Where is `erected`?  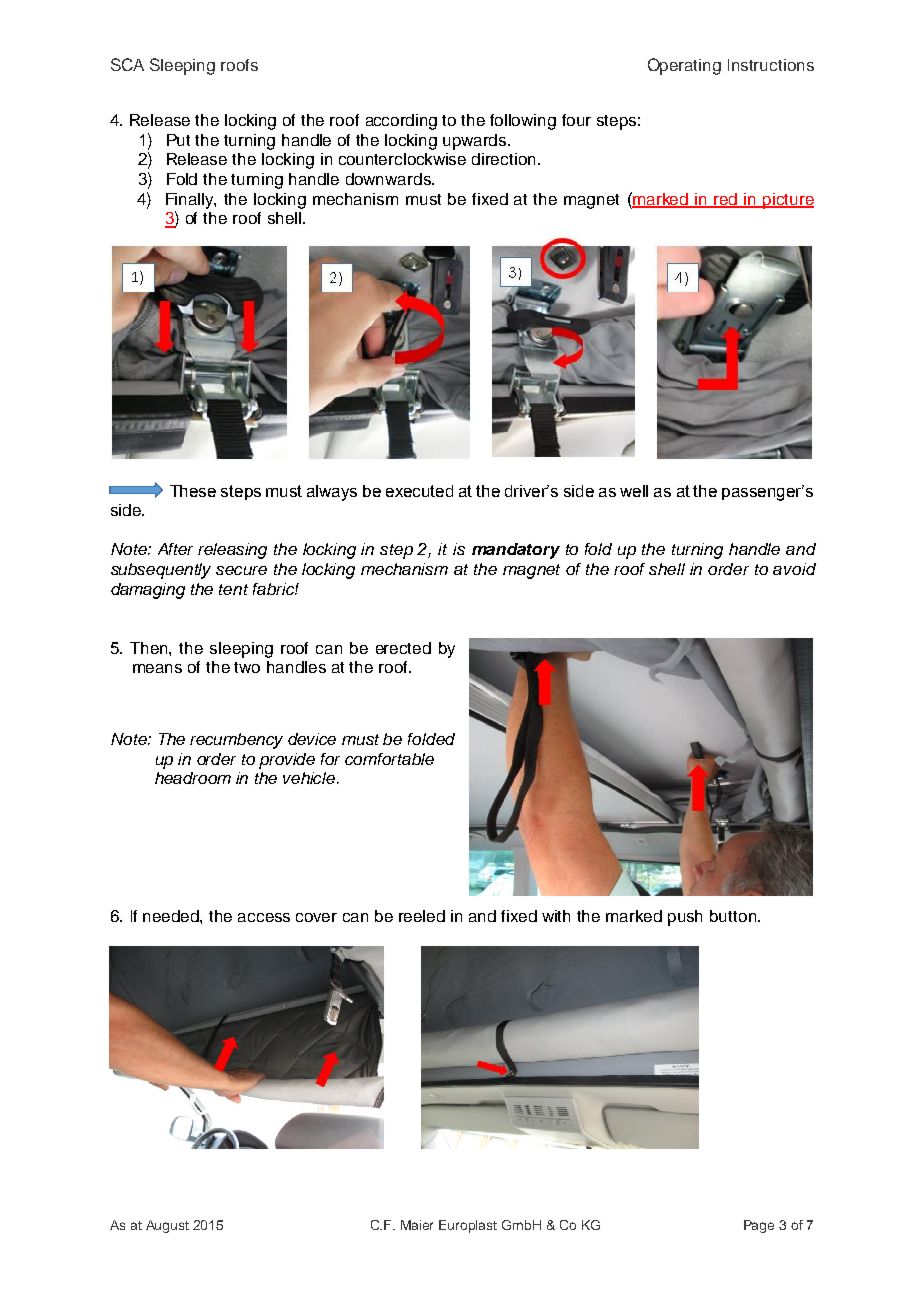
erected is located at coordinates (403, 648).
